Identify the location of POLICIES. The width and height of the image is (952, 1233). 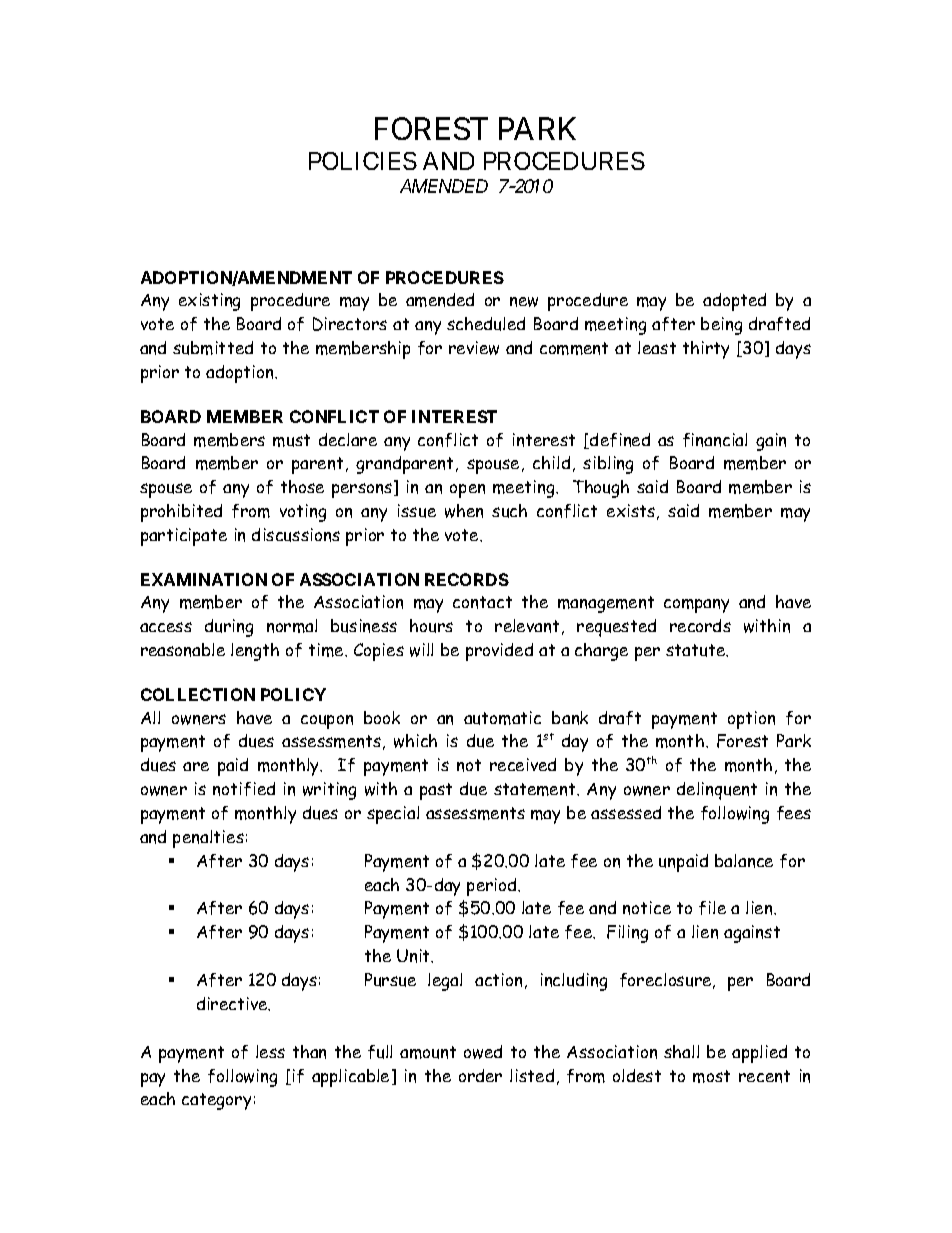
(363, 161).
